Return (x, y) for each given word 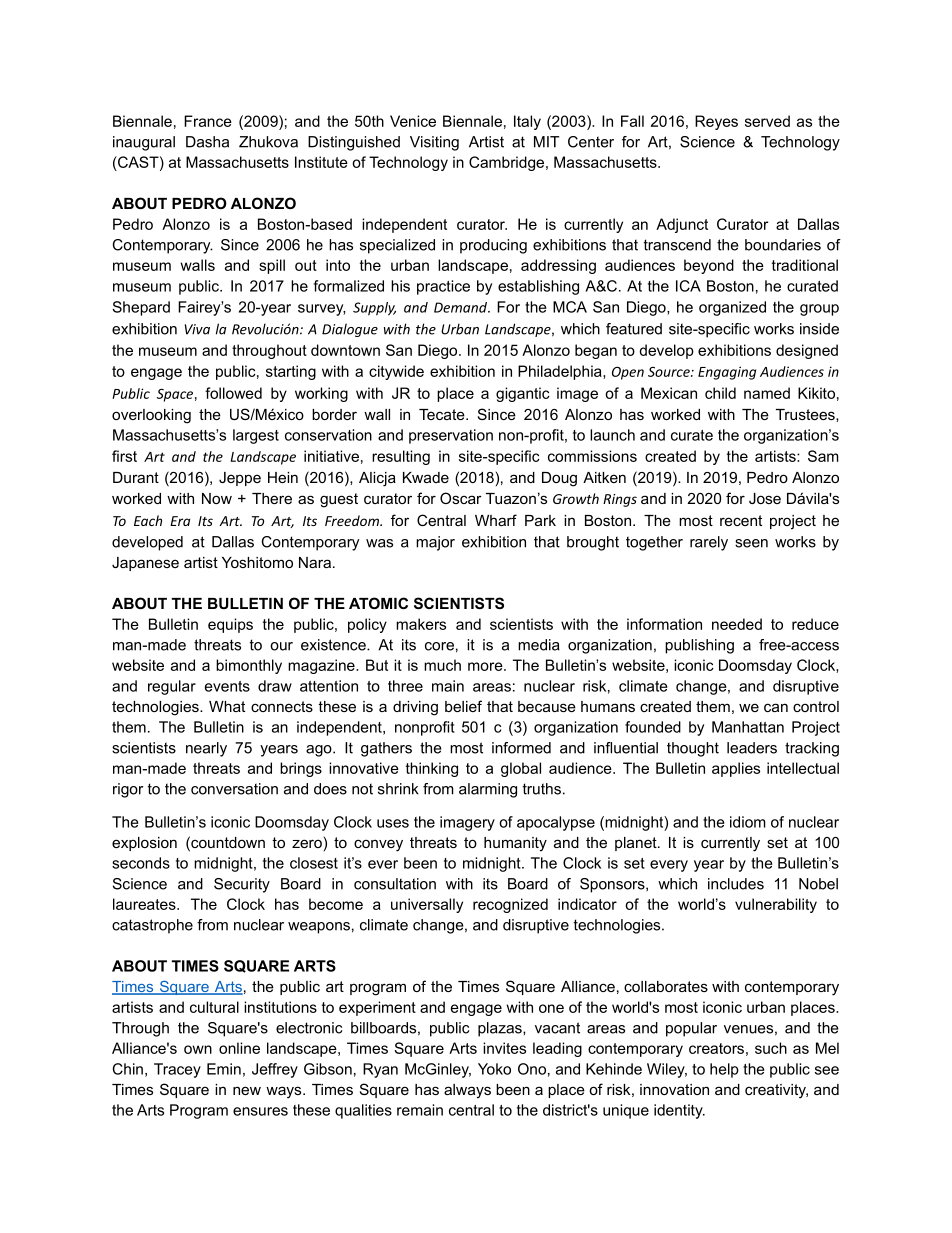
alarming (488, 790)
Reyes (716, 122)
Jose (765, 498)
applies (736, 769)
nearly (206, 749)
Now (217, 498)
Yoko (494, 1069)
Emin (224, 1069)
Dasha (207, 142)
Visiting (434, 143)
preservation (451, 436)
